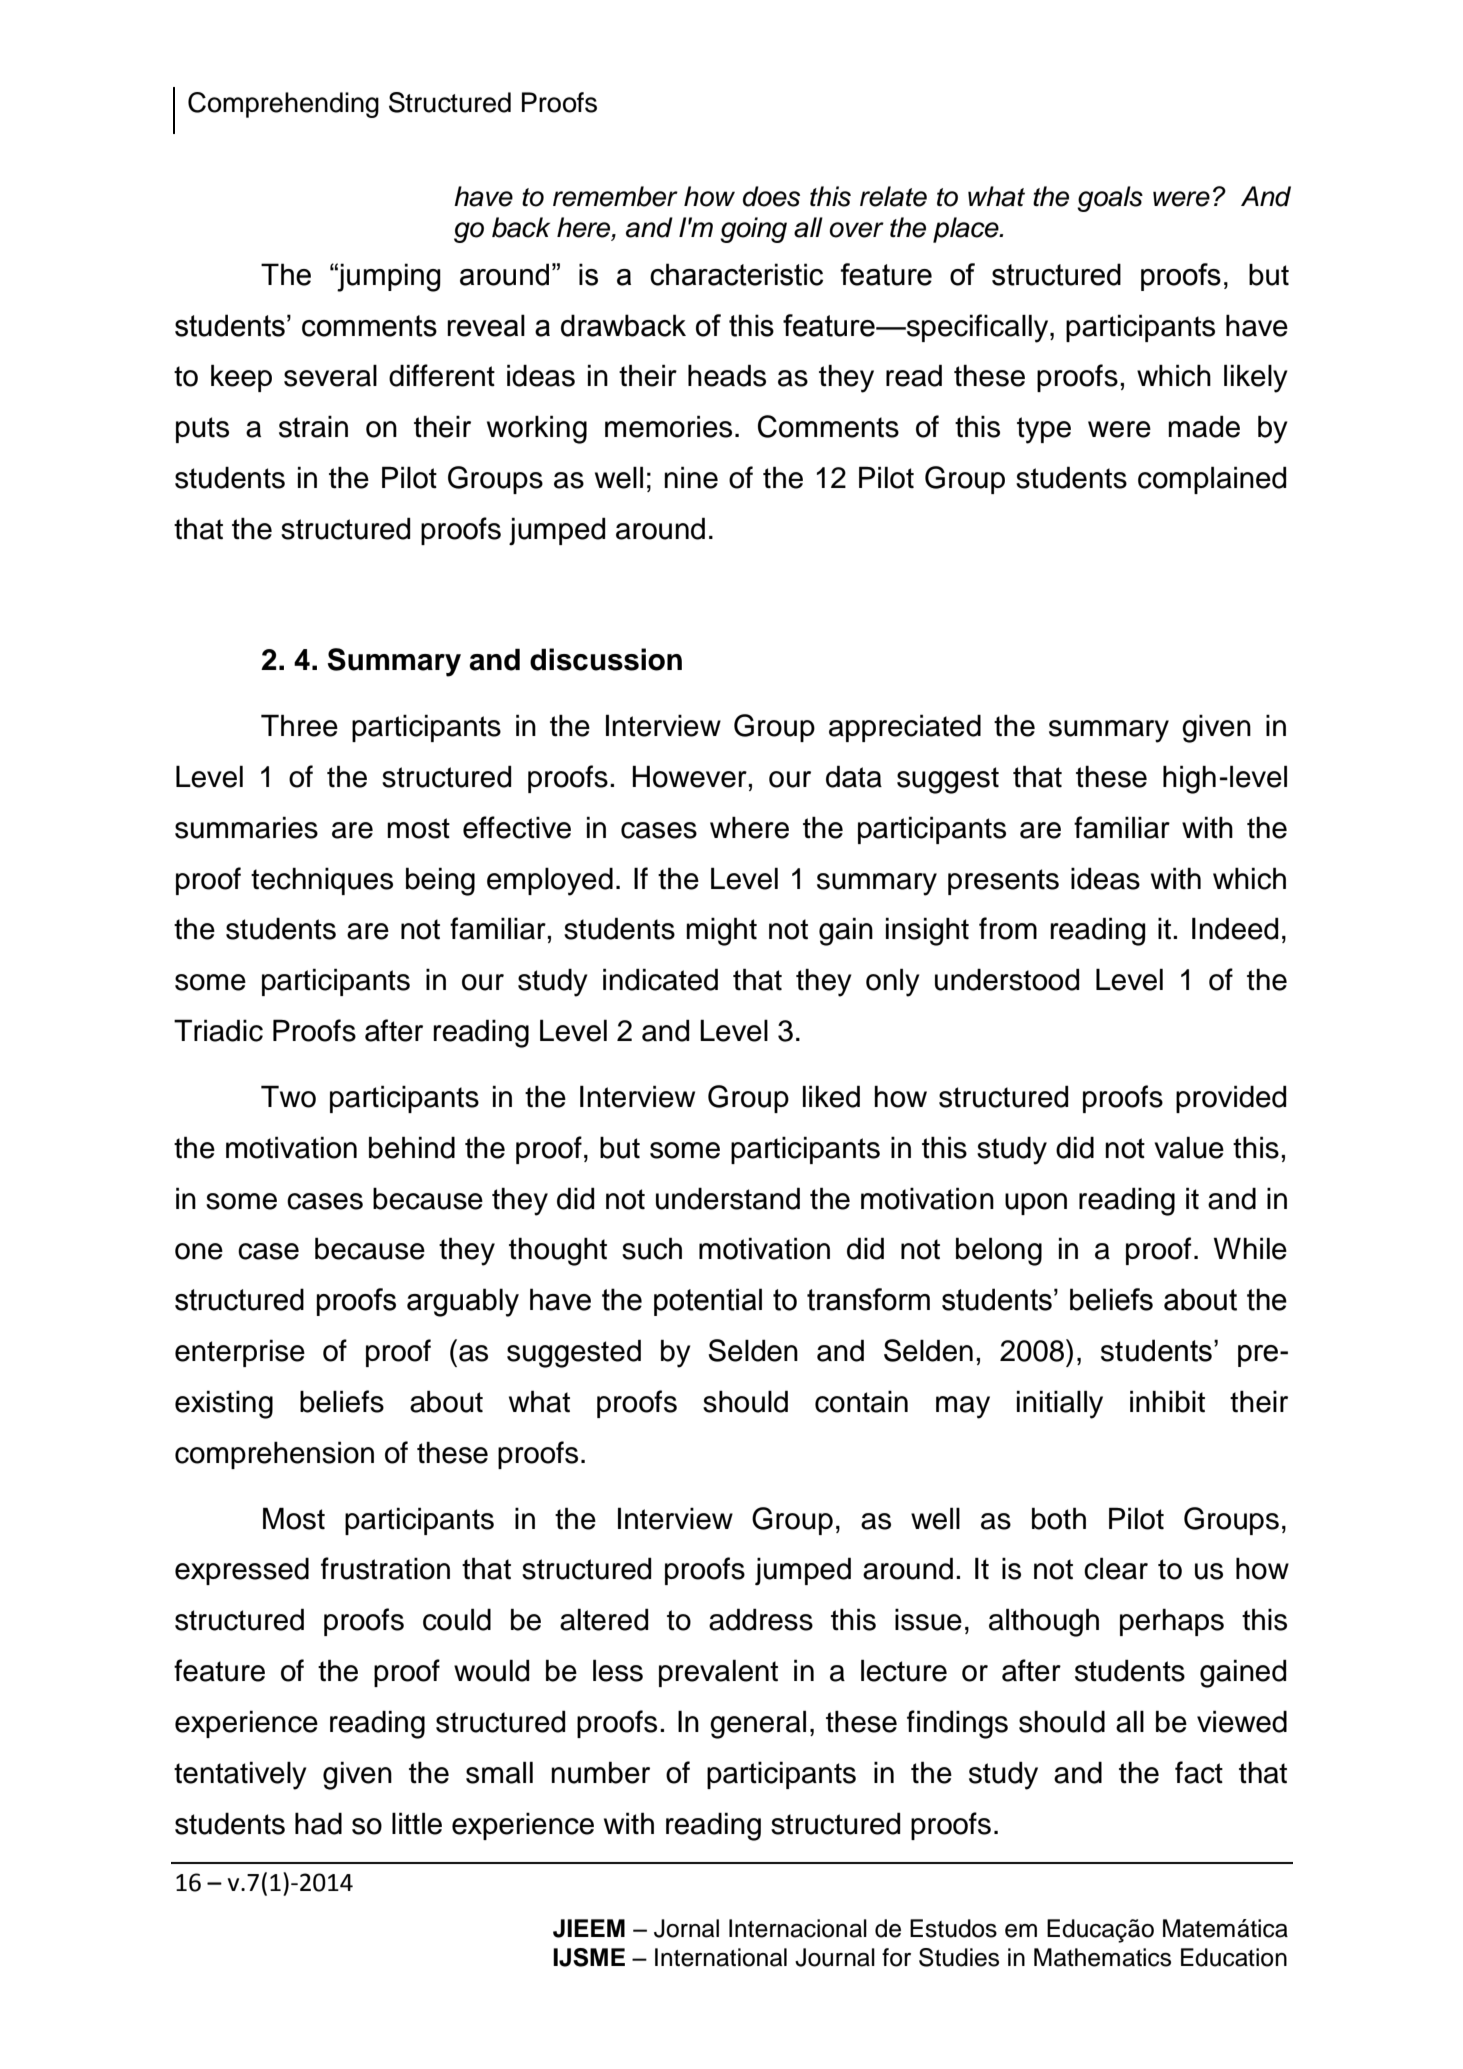 The height and width of the screenshot is (2069, 1463). I want to click on enterprise, so click(240, 1353).
